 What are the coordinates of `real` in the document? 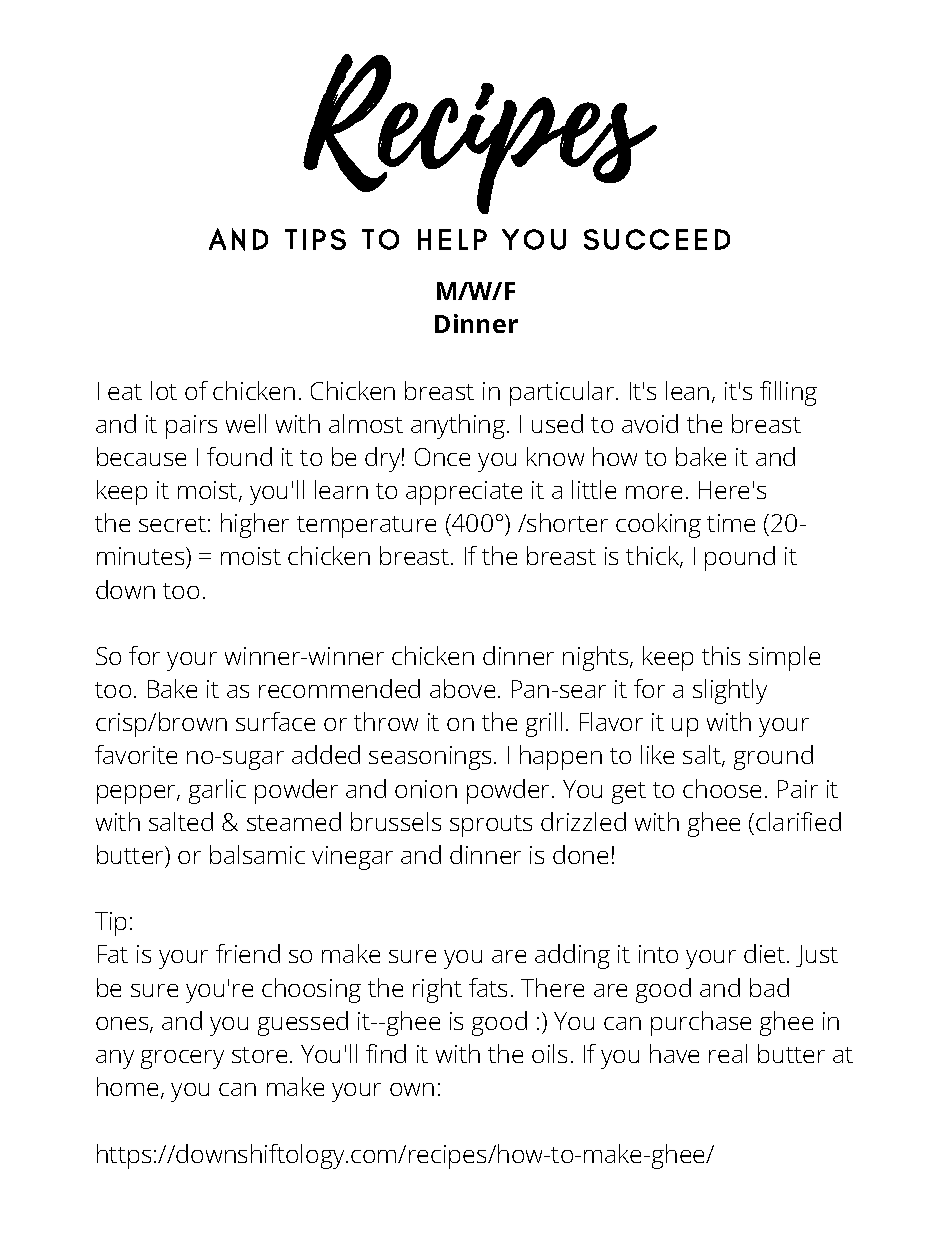 It's located at (728, 1053).
